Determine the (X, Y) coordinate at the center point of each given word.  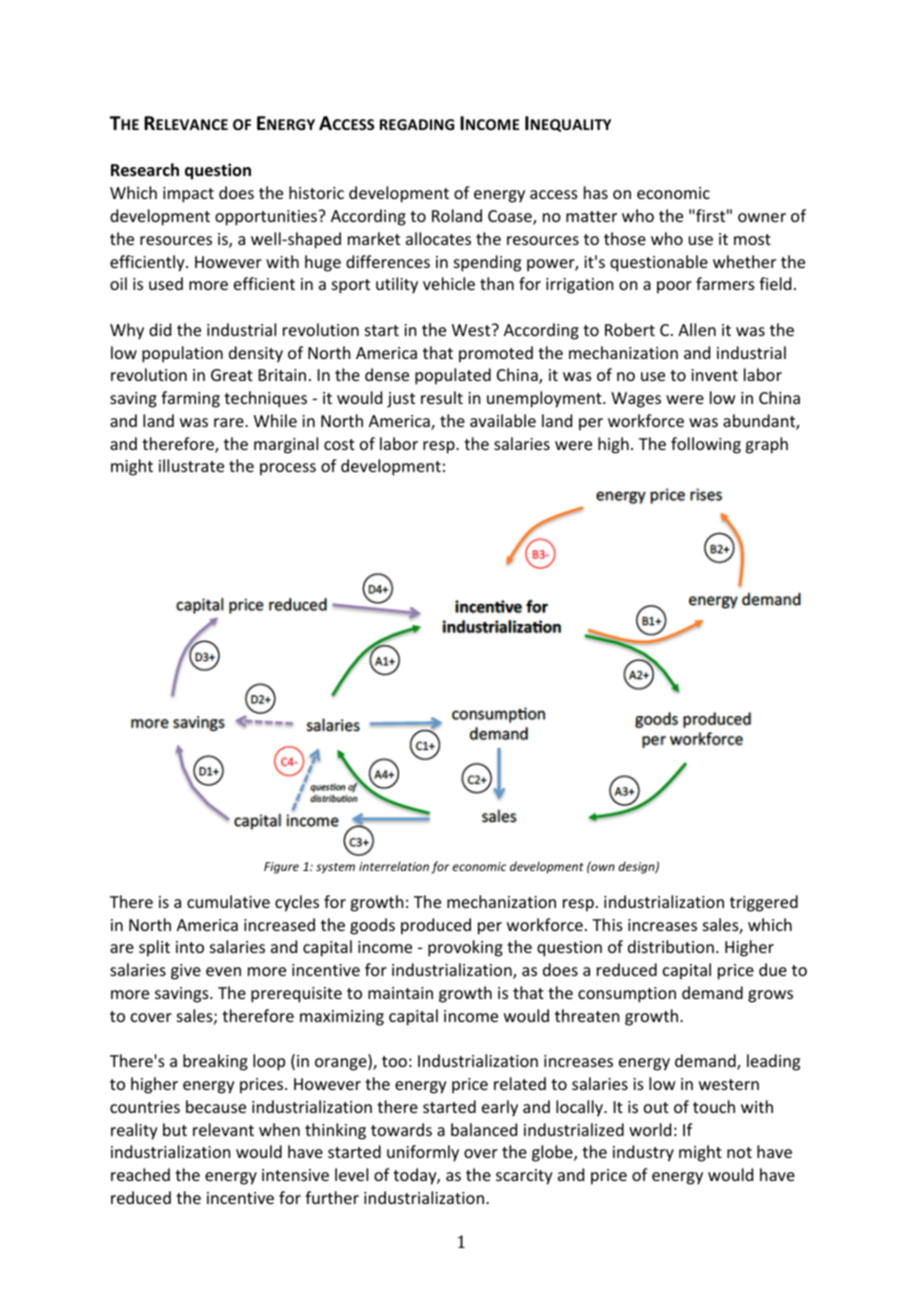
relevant (223, 1129)
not (739, 1152)
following (706, 445)
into (190, 947)
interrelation (394, 866)
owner (762, 217)
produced (436, 926)
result (442, 397)
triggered (764, 903)
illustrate (191, 465)
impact (188, 195)
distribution (671, 946)
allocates (438, 238)
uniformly (423, 1153)
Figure (281, 868)
